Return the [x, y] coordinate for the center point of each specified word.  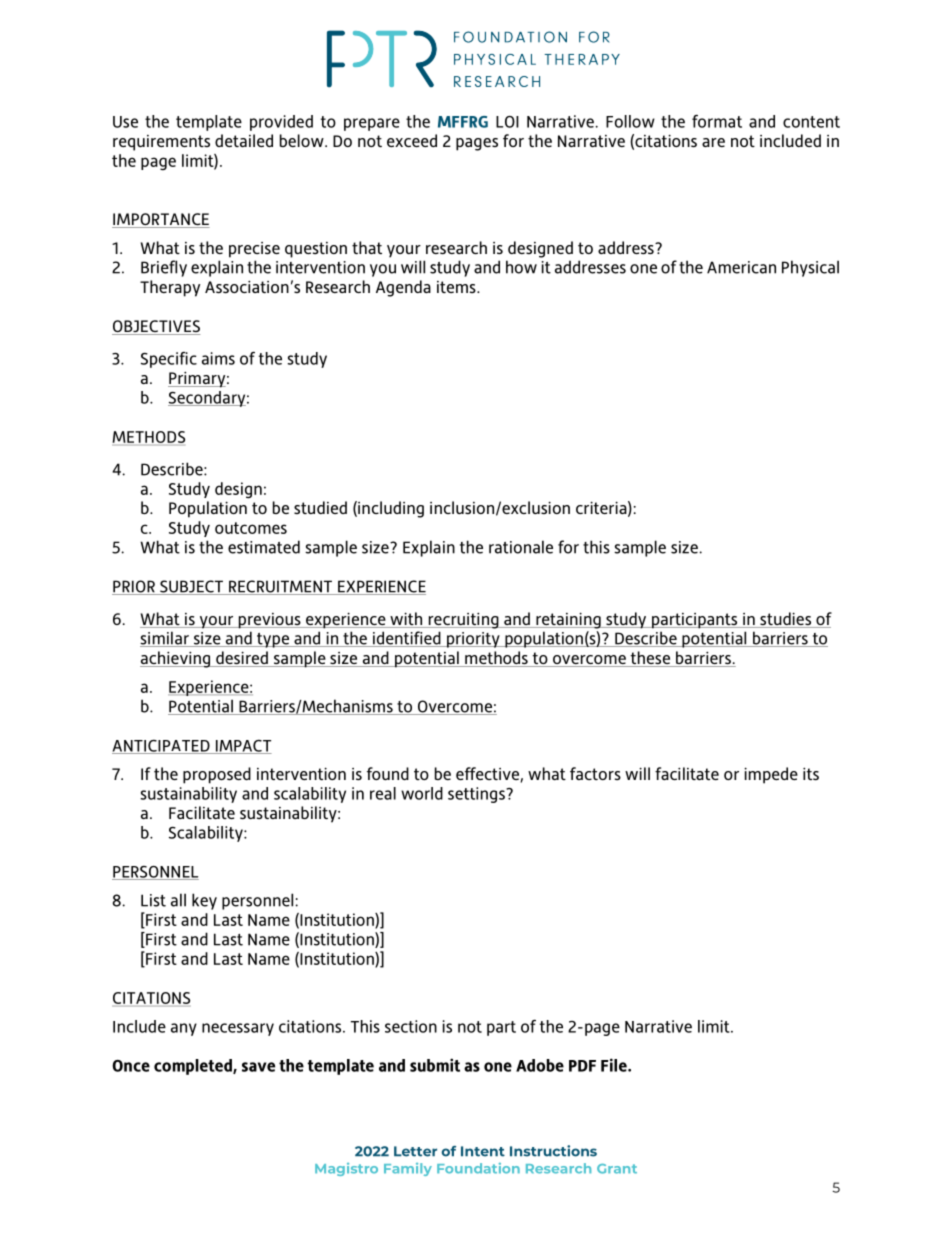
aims [218, 358]
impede [771, 775]
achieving [176, 659]
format [717, 121]
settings [477, 795]
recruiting [463, 620]
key [204, 901]
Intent [483, 1151]
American [741, 267]
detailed [244, 140]
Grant [617, 1169]
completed [194, 1067]
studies [785, 620]
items [457, 287]
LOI [507, 122]
